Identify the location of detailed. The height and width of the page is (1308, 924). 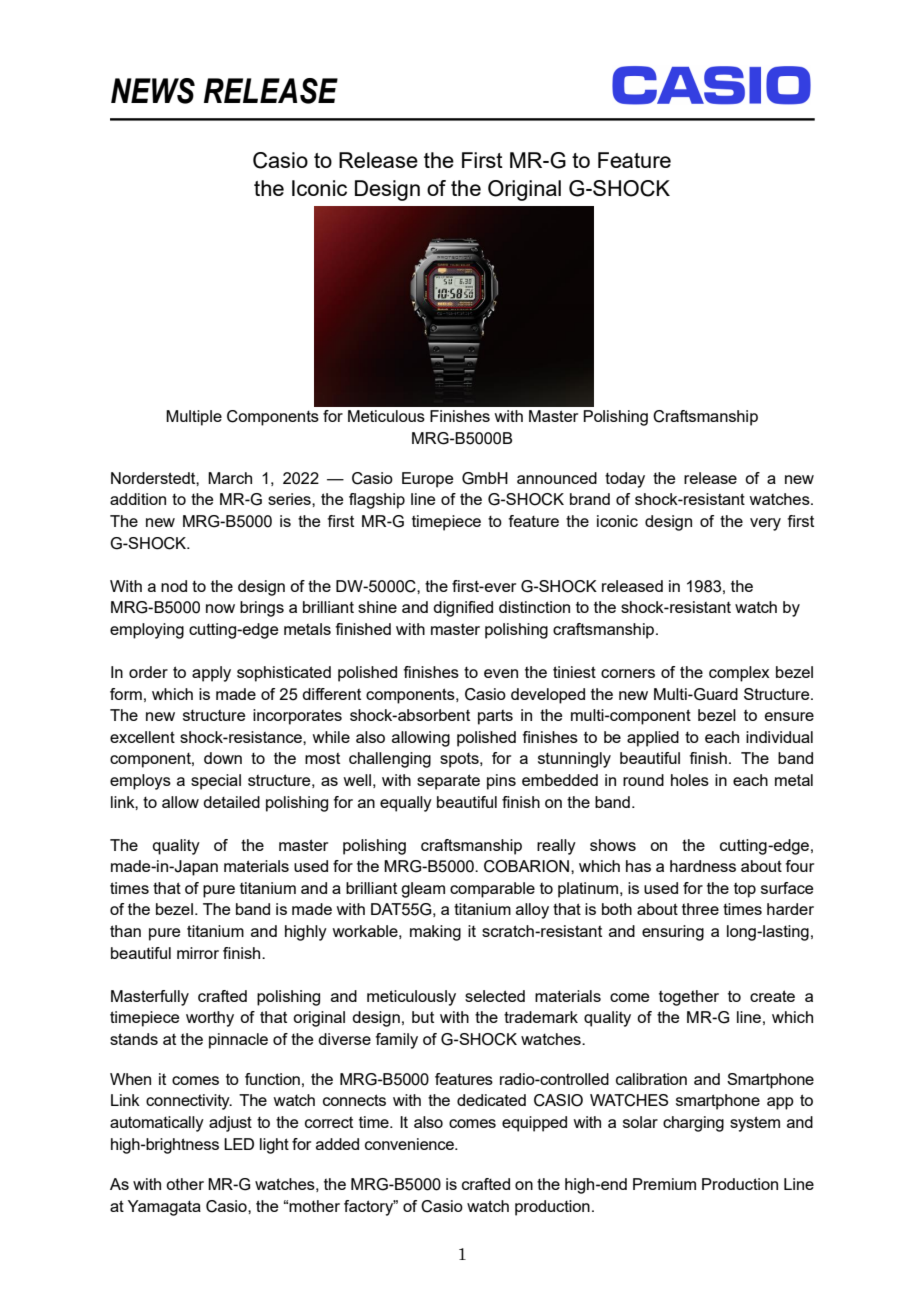
(231, 802).
